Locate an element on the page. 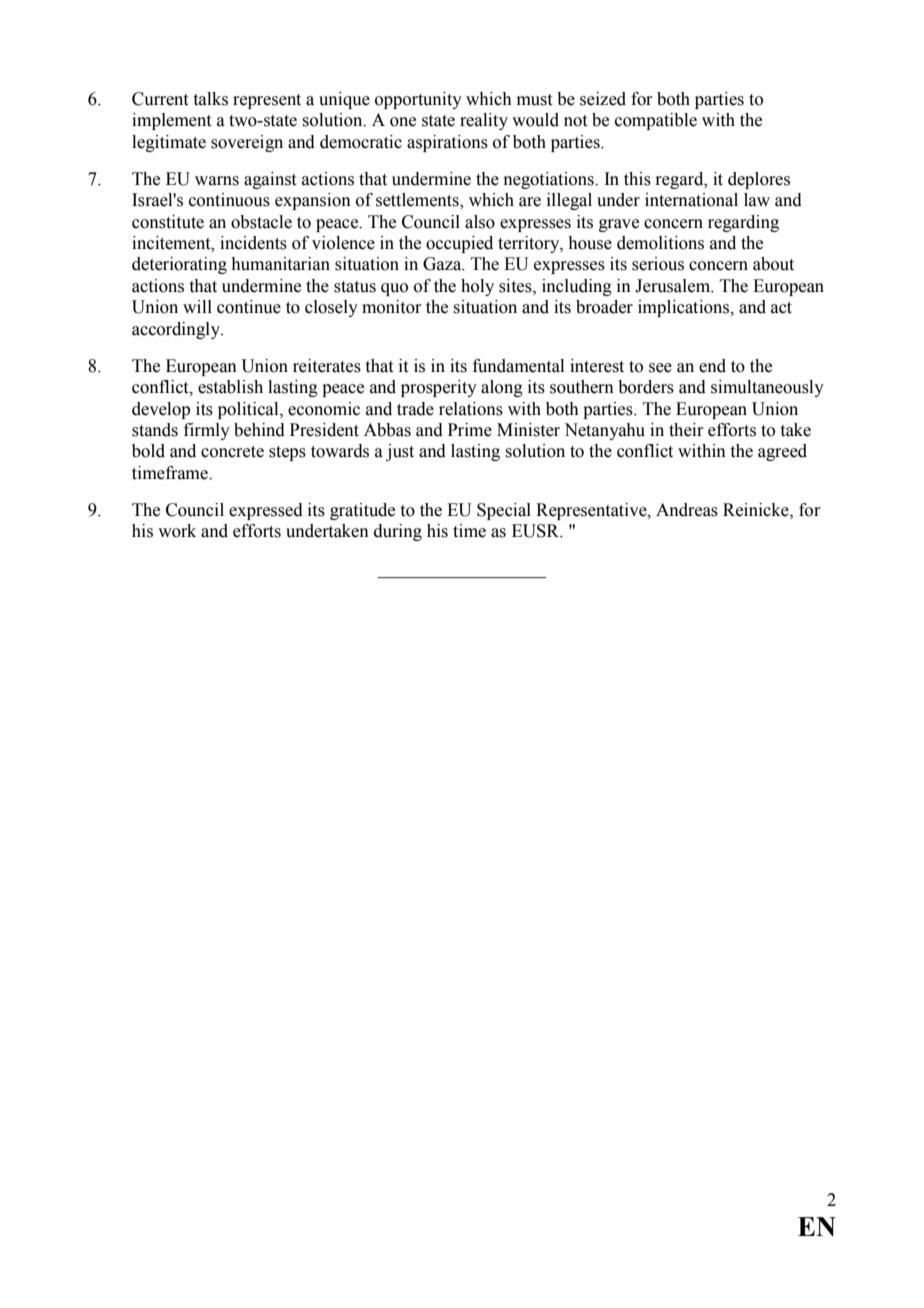 This image has width=924, height=1308. monitor is located at coordinates (392, 307).
